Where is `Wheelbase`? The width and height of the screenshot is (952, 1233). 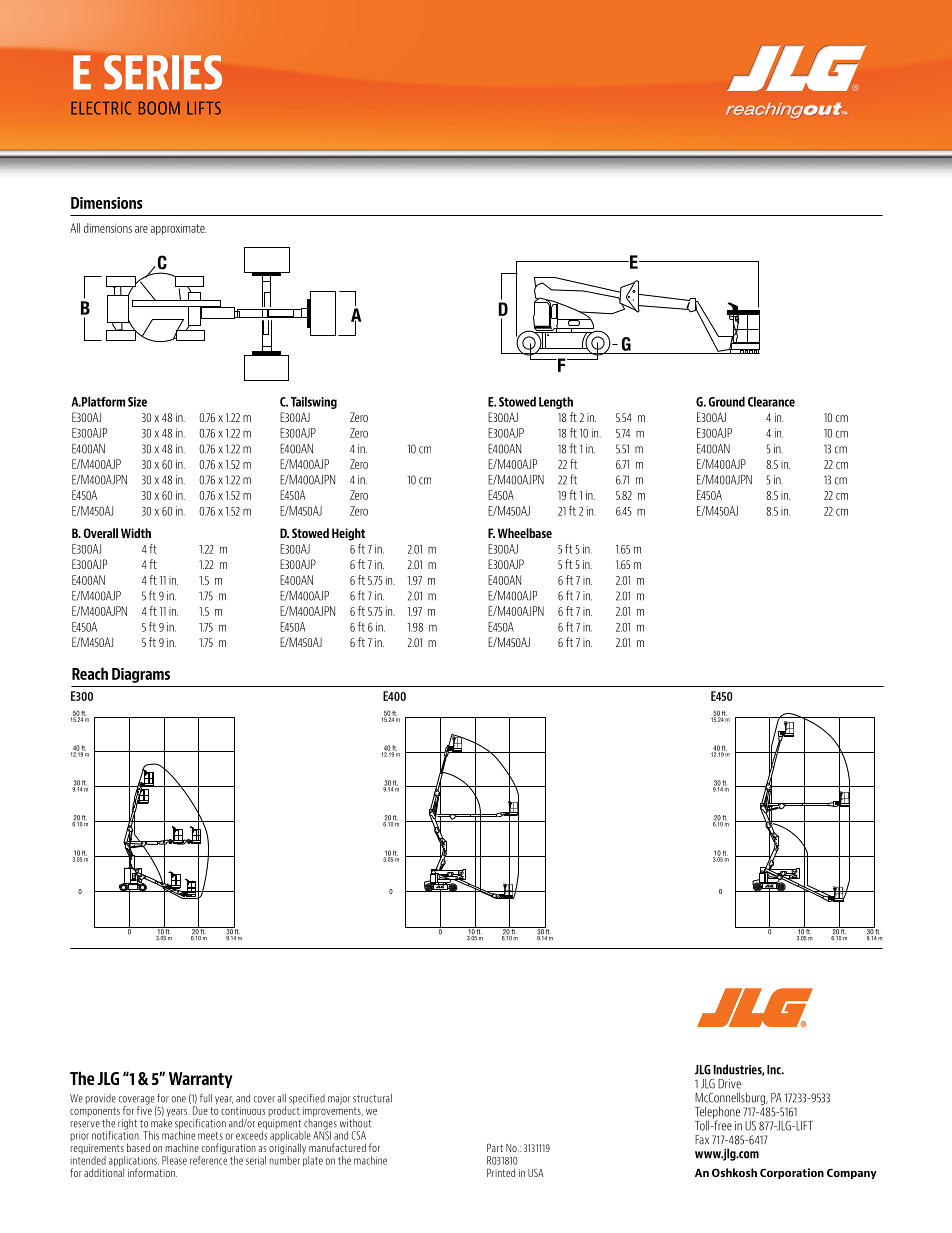 Wheelbase is located at coordinates (525, 533).
